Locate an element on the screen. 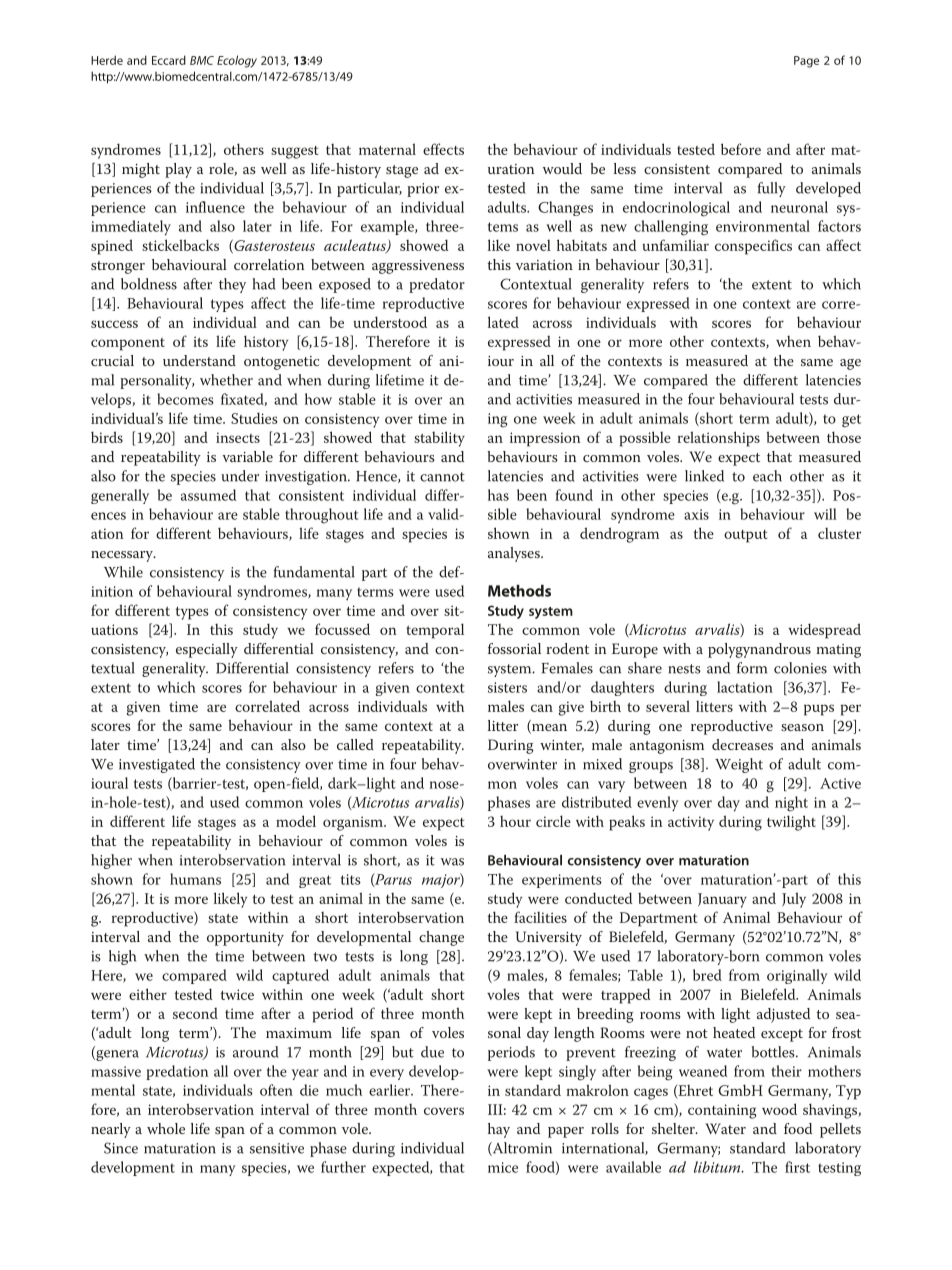 This screenshot has width=952, height=1270. Since is located at coordinates (121, 1148).
